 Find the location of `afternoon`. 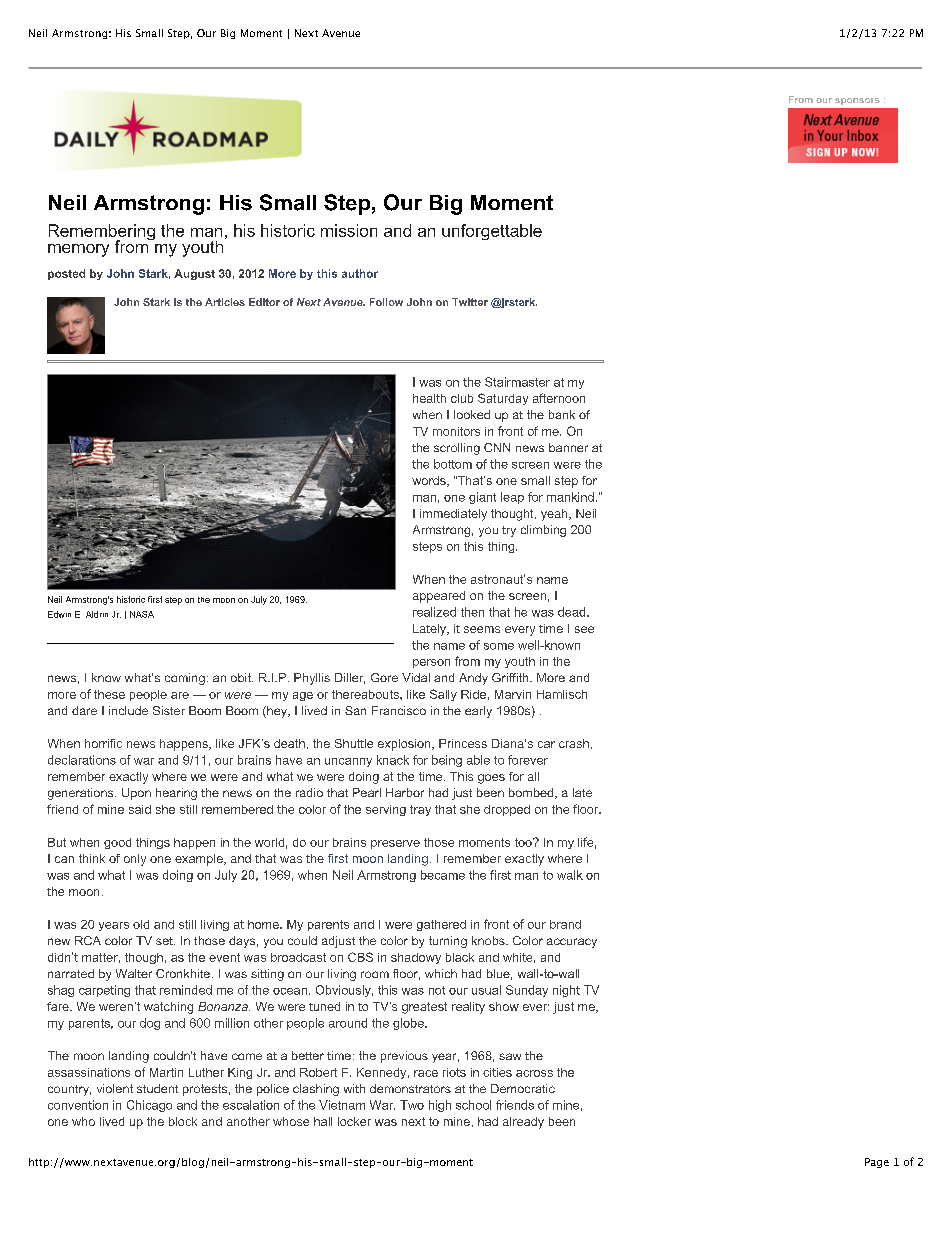

afternoon is located at coordinates (559, 398).
